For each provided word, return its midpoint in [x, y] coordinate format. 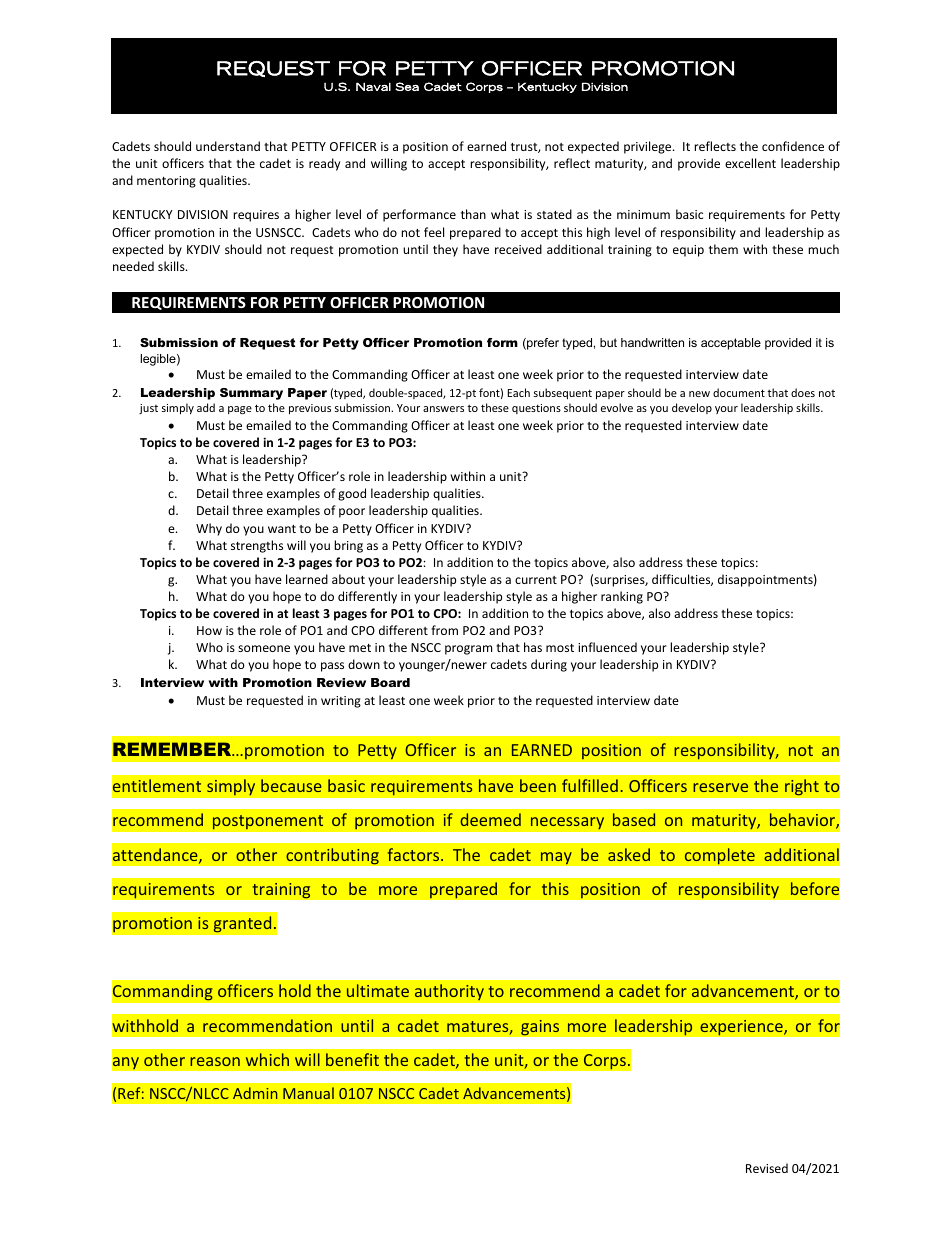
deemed [490, 819]
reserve [720, 787]
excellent [750, 163]
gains [540, 1027]
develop [692, 408]
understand [228, 146]
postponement [268, 822]
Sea [407, 86]
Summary [251, 394]
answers [443, 409]
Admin [255, 1093]
